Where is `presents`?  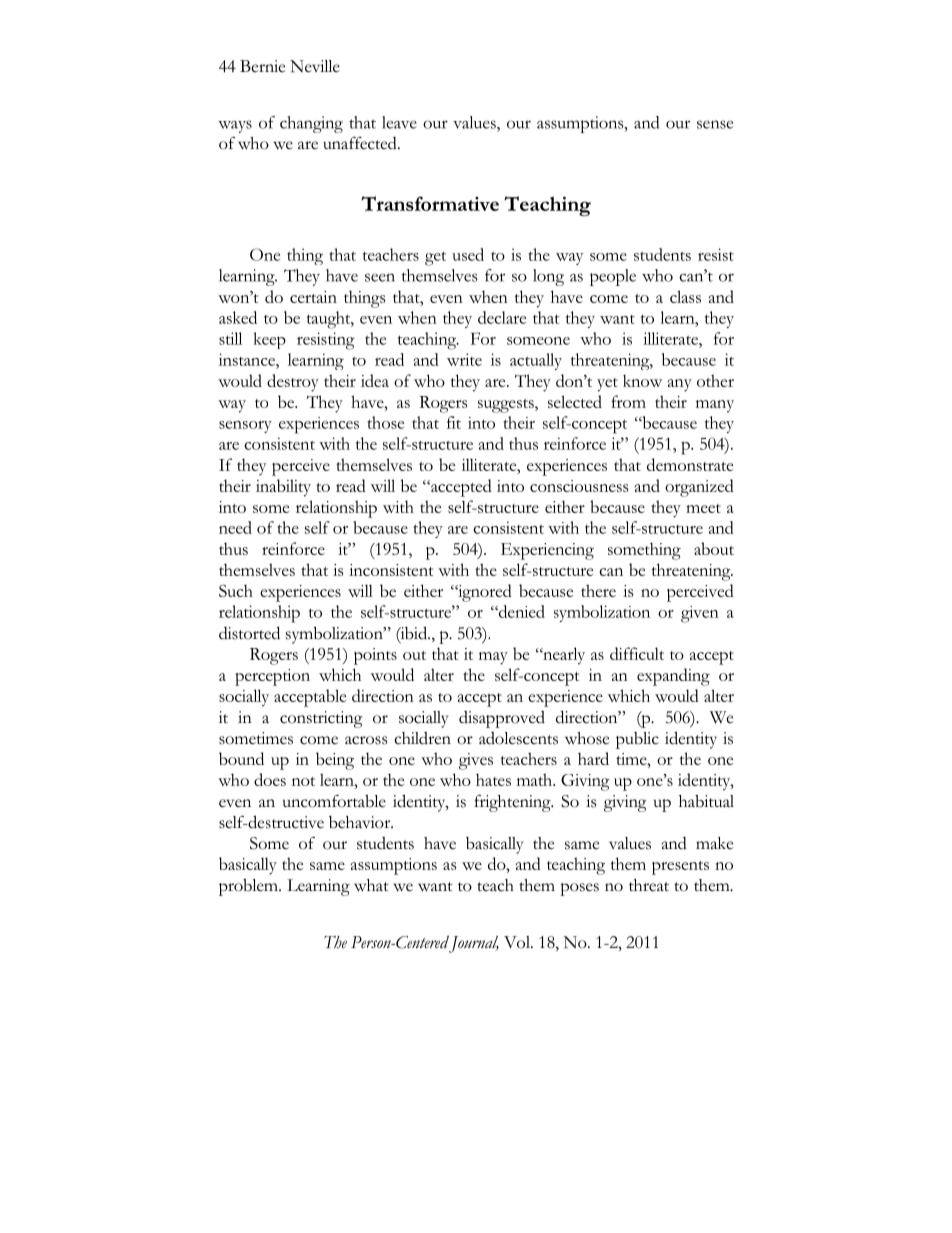 presents is located at coordinates (680, 868).
